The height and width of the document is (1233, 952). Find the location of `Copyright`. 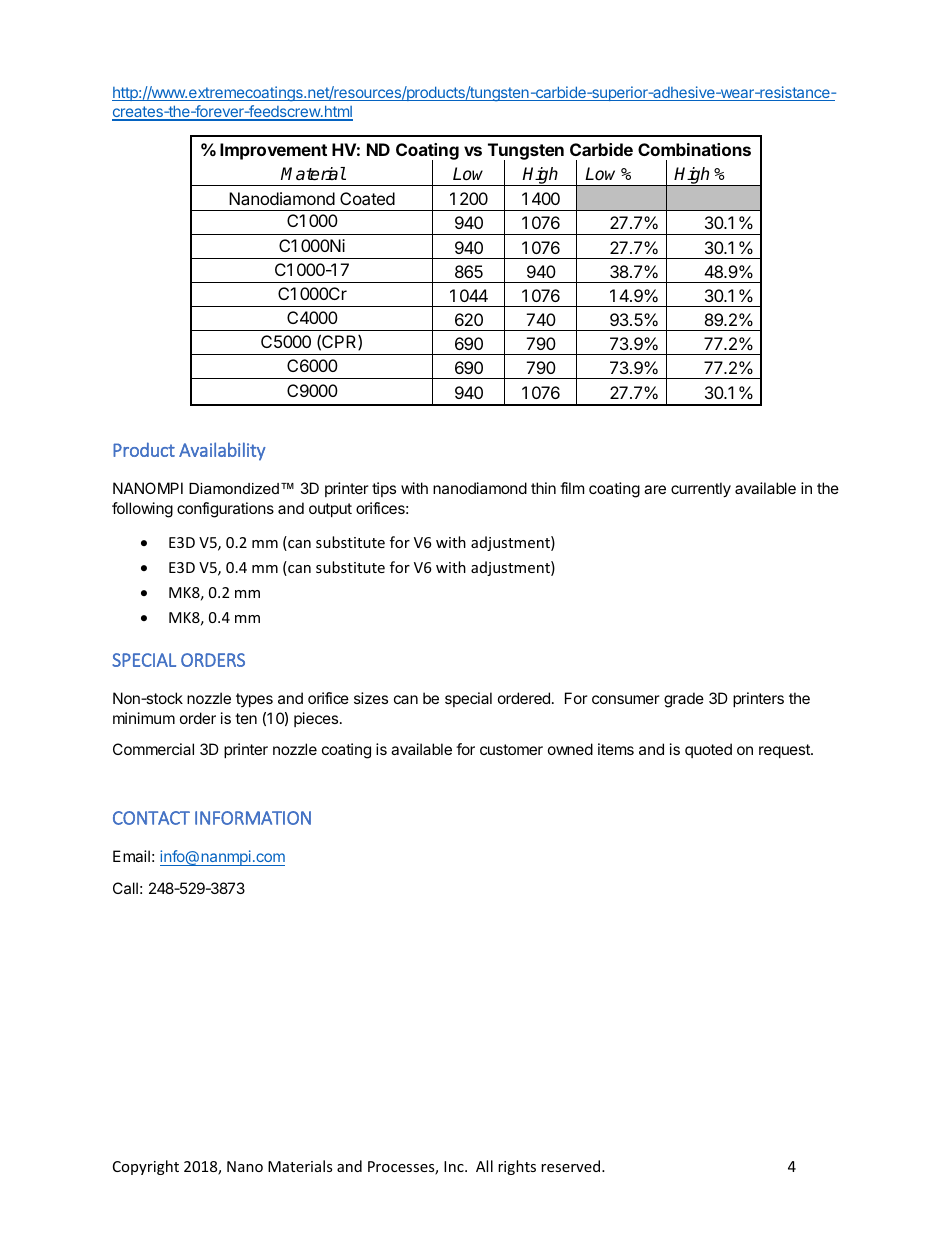

Copyright is located at coordinates (146, 1167).
